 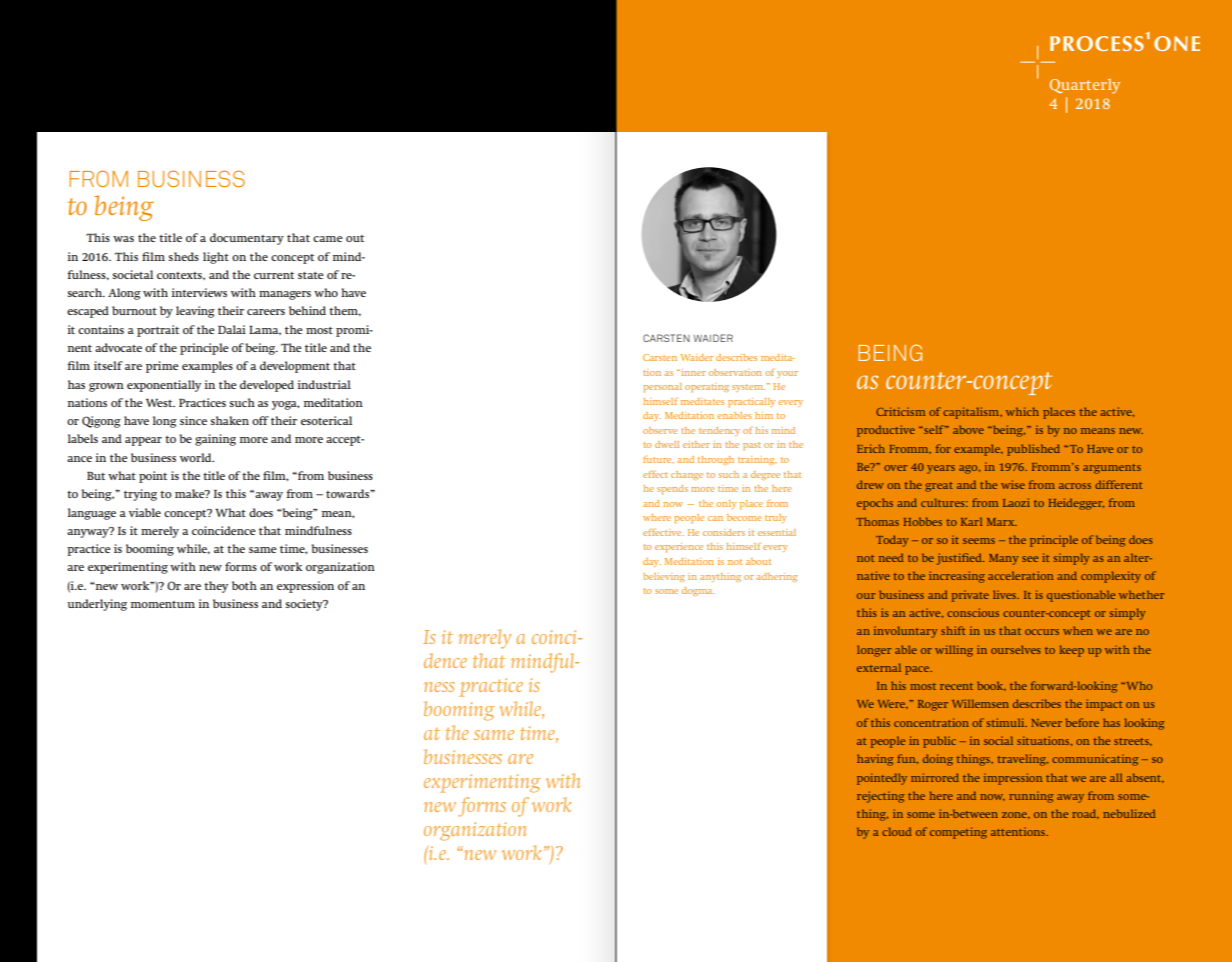 I want to click on state, so click(x=310, y=275).
